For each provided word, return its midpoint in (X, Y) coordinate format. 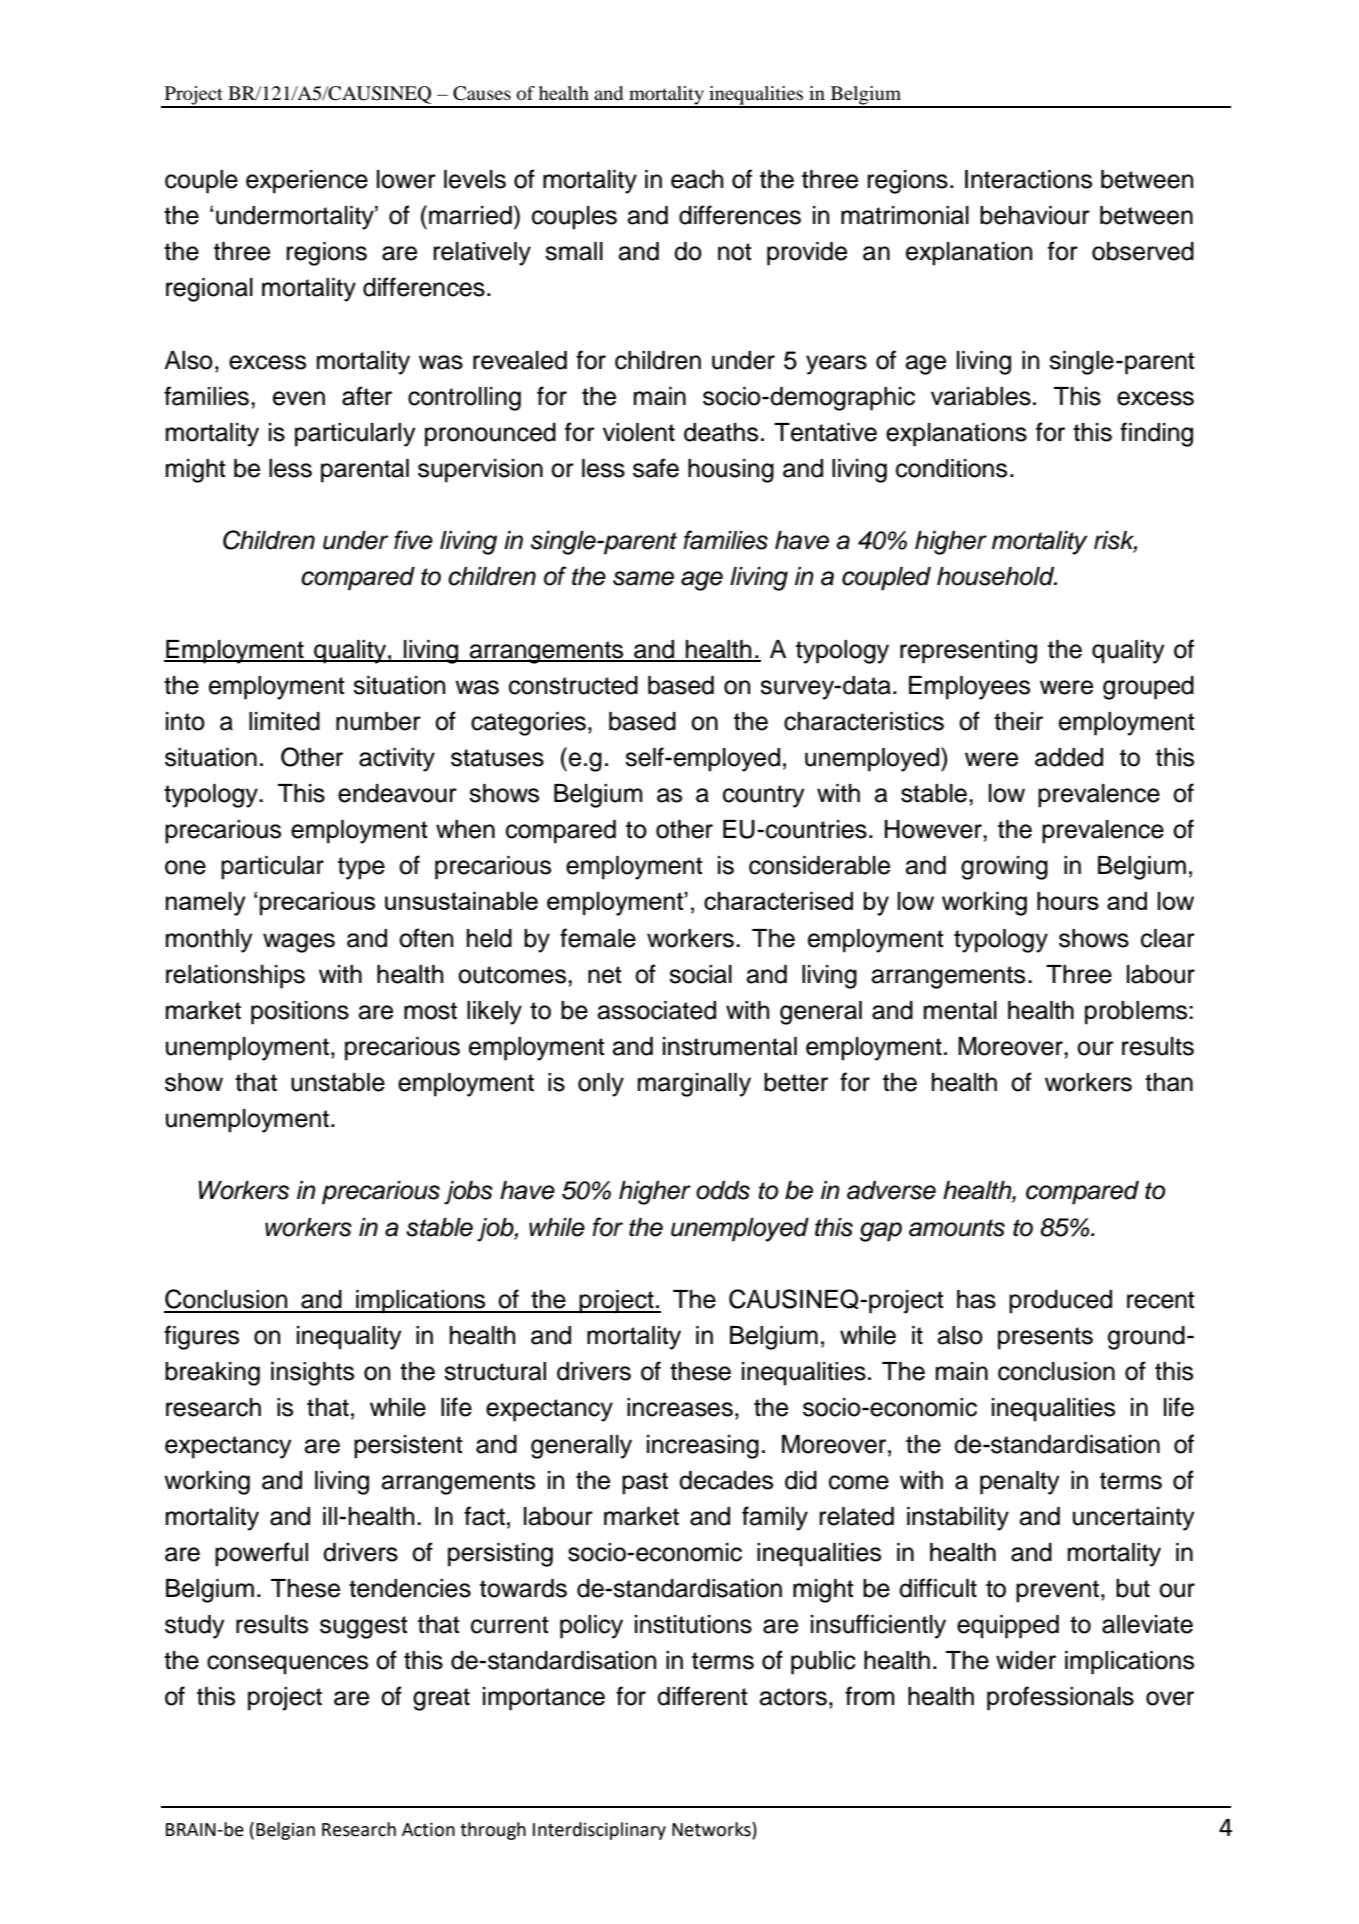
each (697, 179)
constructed (573, 685)
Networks (712, 1829)
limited (284, 721)
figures (201, 1337)
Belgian (285, 1831)
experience (307, 182)
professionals (1060, 1698)
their (1018, 721)
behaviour (1035, 215)
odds (723, 1190)
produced (1060, 1302)
